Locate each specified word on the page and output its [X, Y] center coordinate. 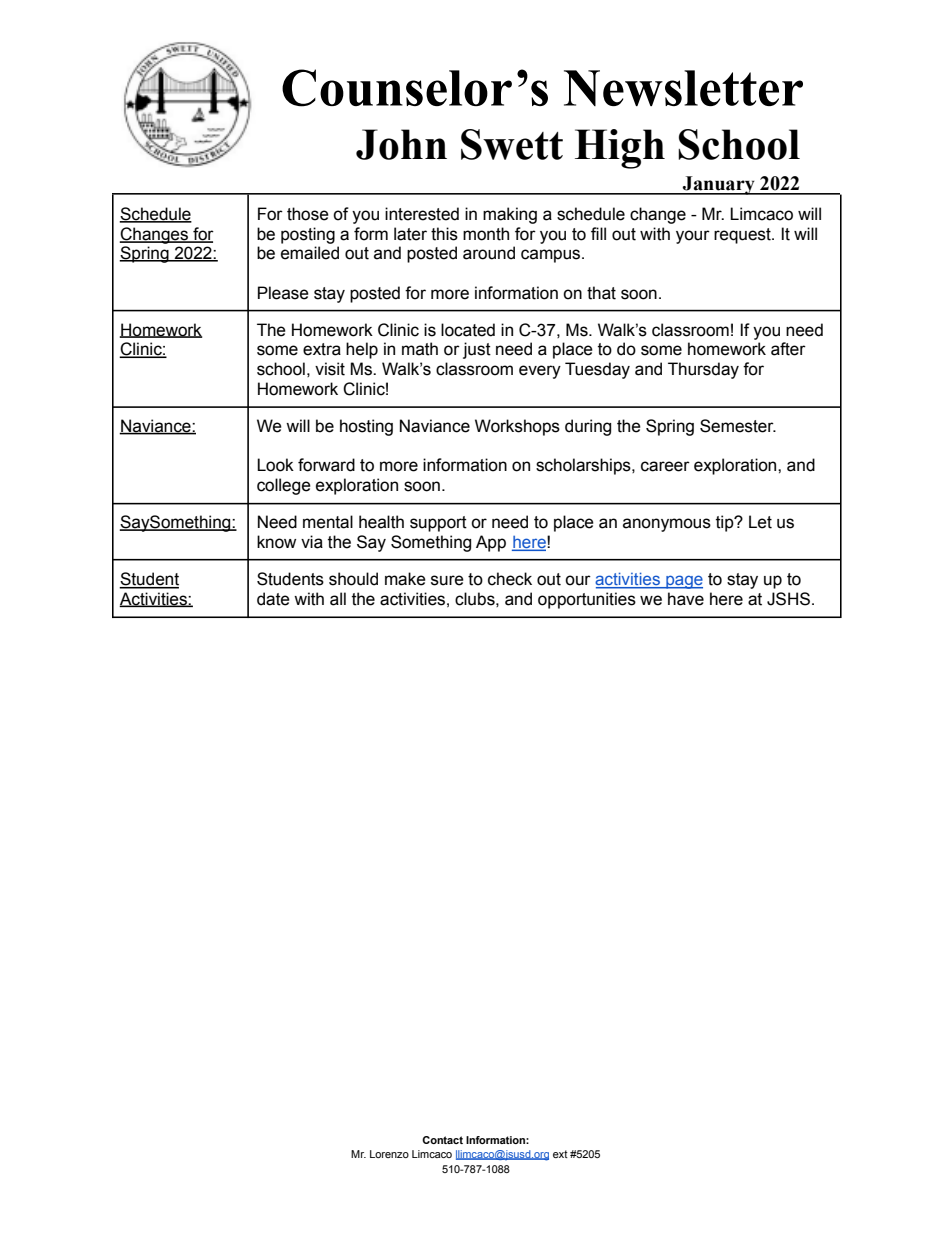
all [338, 599]
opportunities [587, 600]
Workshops [517, 427]
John [401, 144]
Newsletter [683, 88]
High [620, 149]
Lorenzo [389, 1154]
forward [326, 465]
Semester [738, 426]
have [686, 599]
